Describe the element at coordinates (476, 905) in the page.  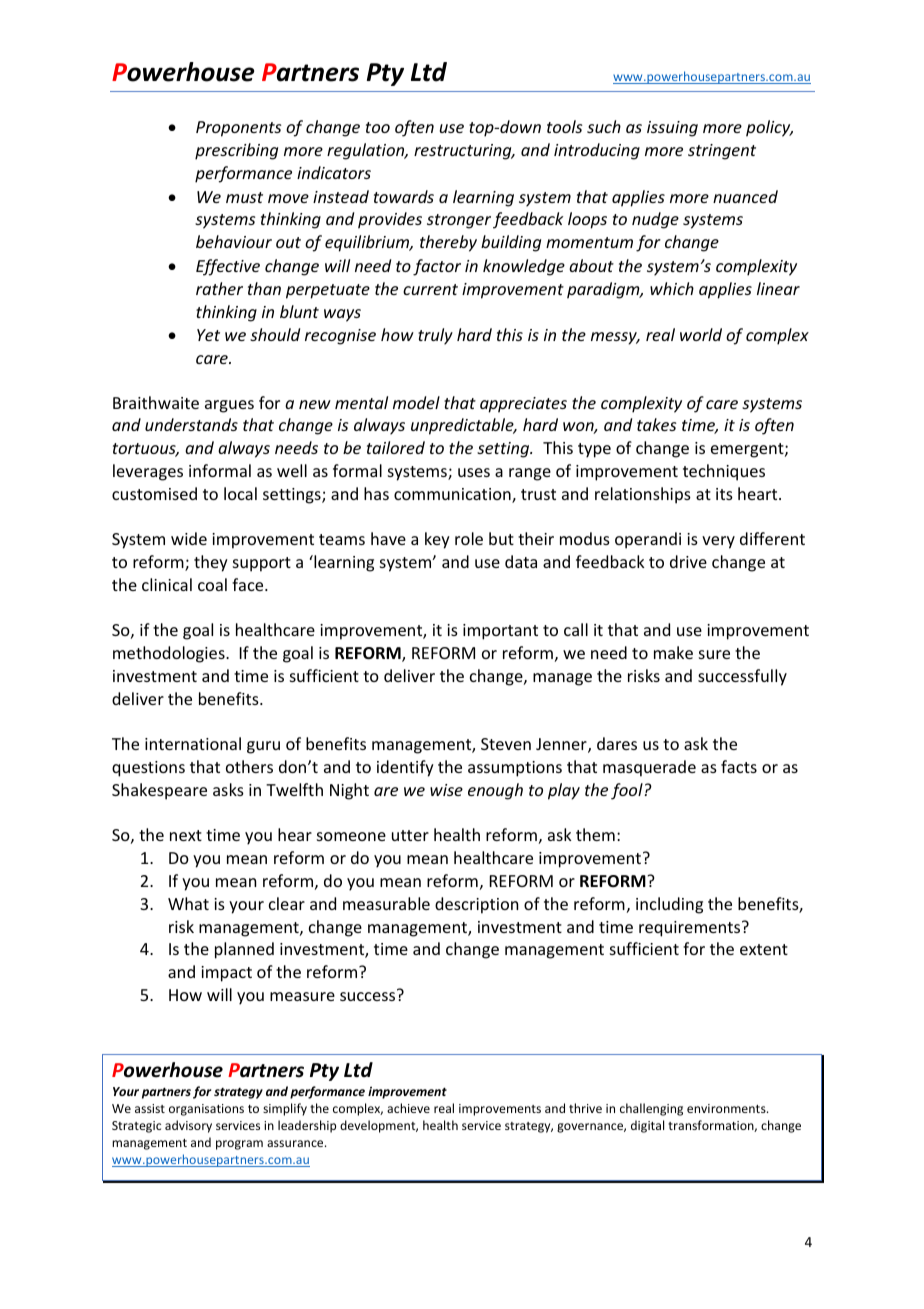
I see `description` at that location.
